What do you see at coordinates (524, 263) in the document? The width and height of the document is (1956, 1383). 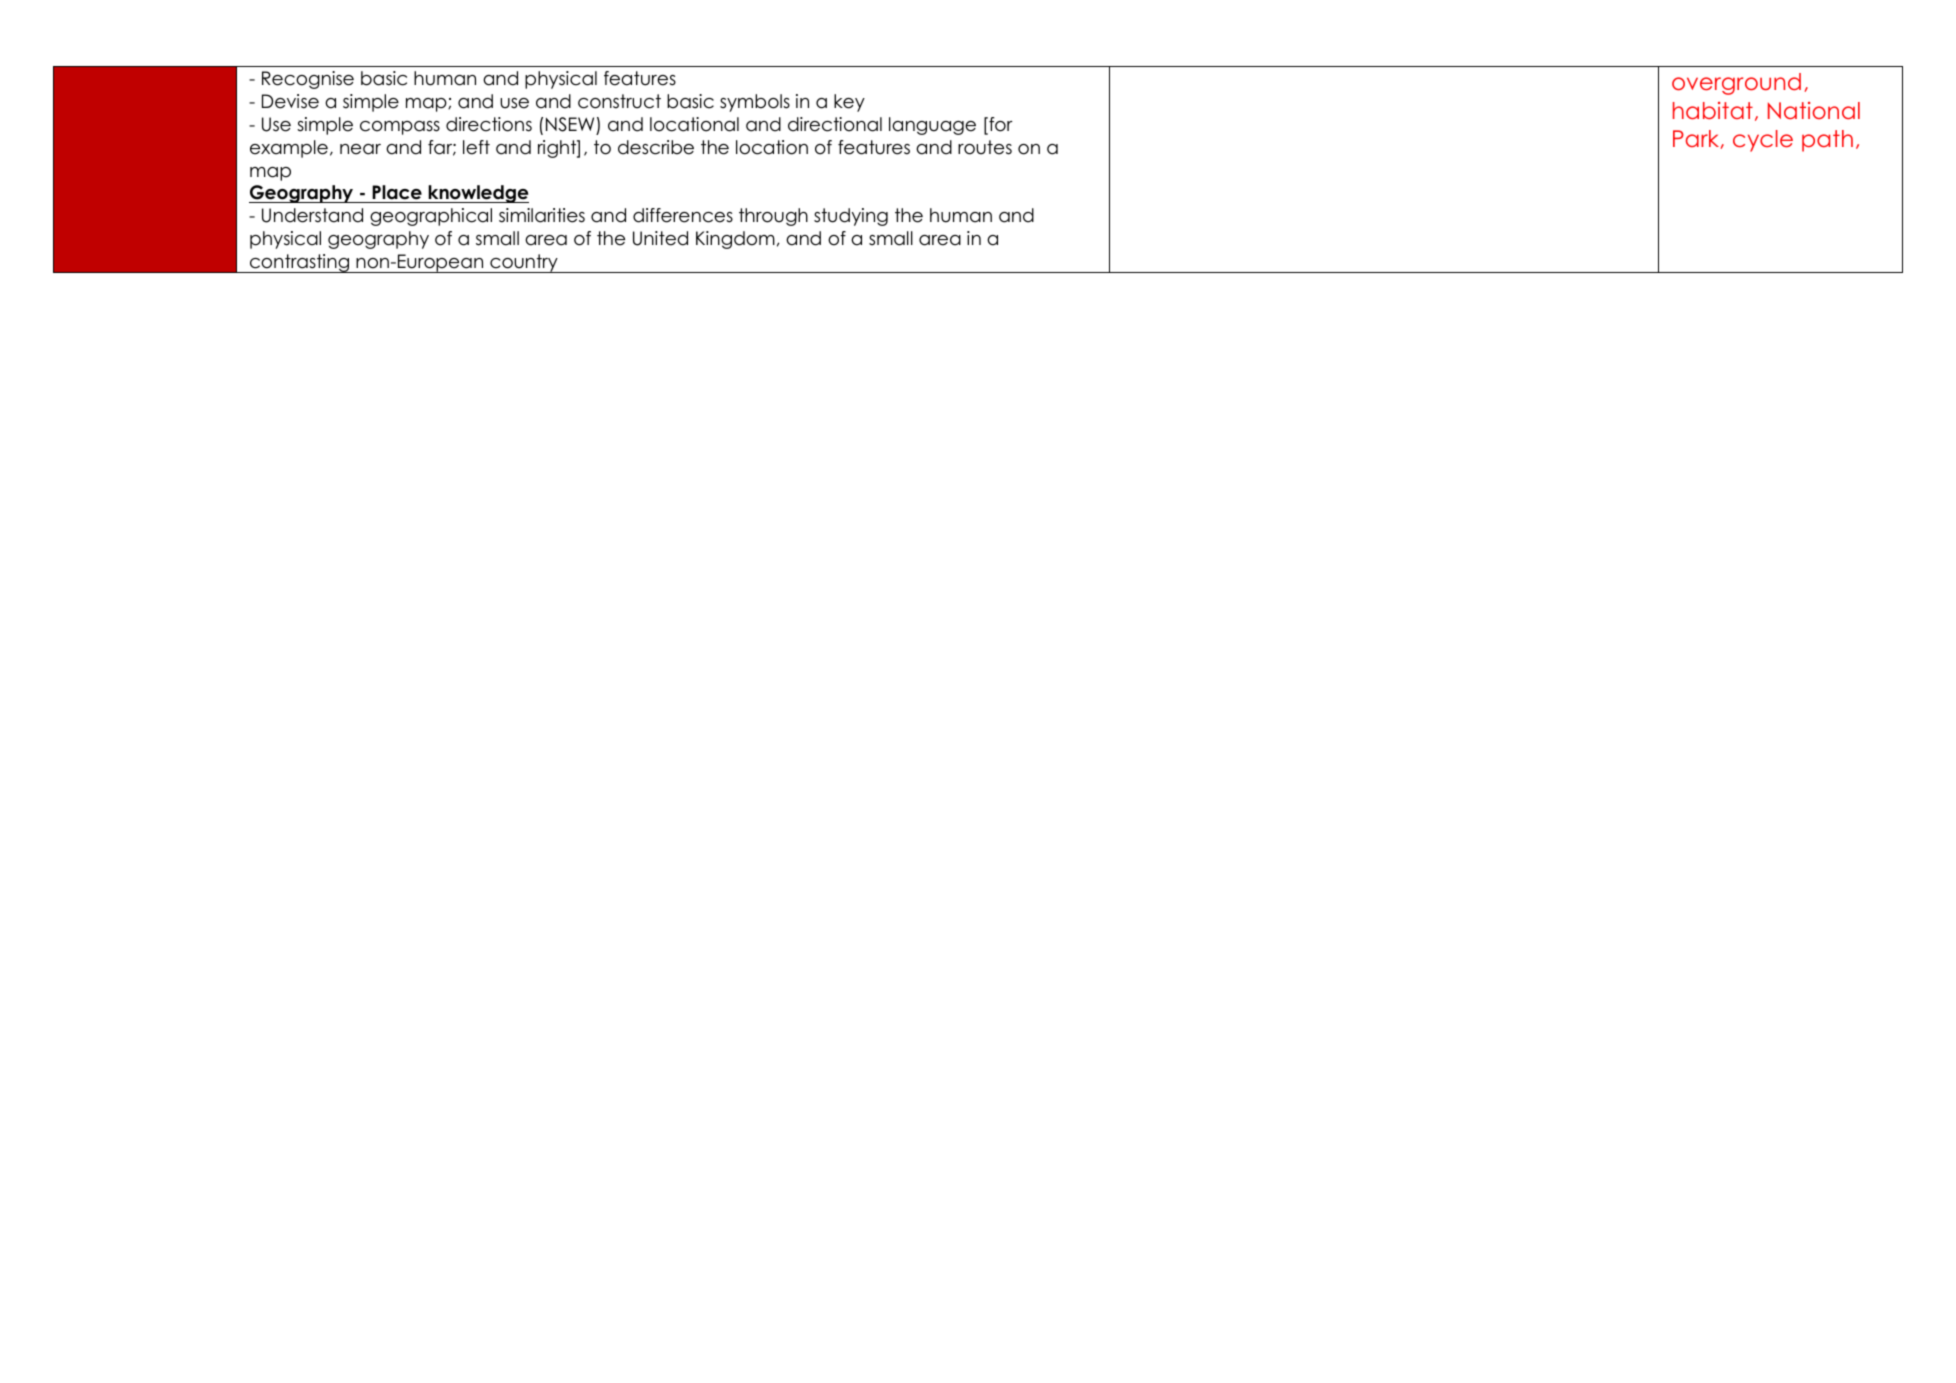 I see `country` at bounding box center [524, 263].
